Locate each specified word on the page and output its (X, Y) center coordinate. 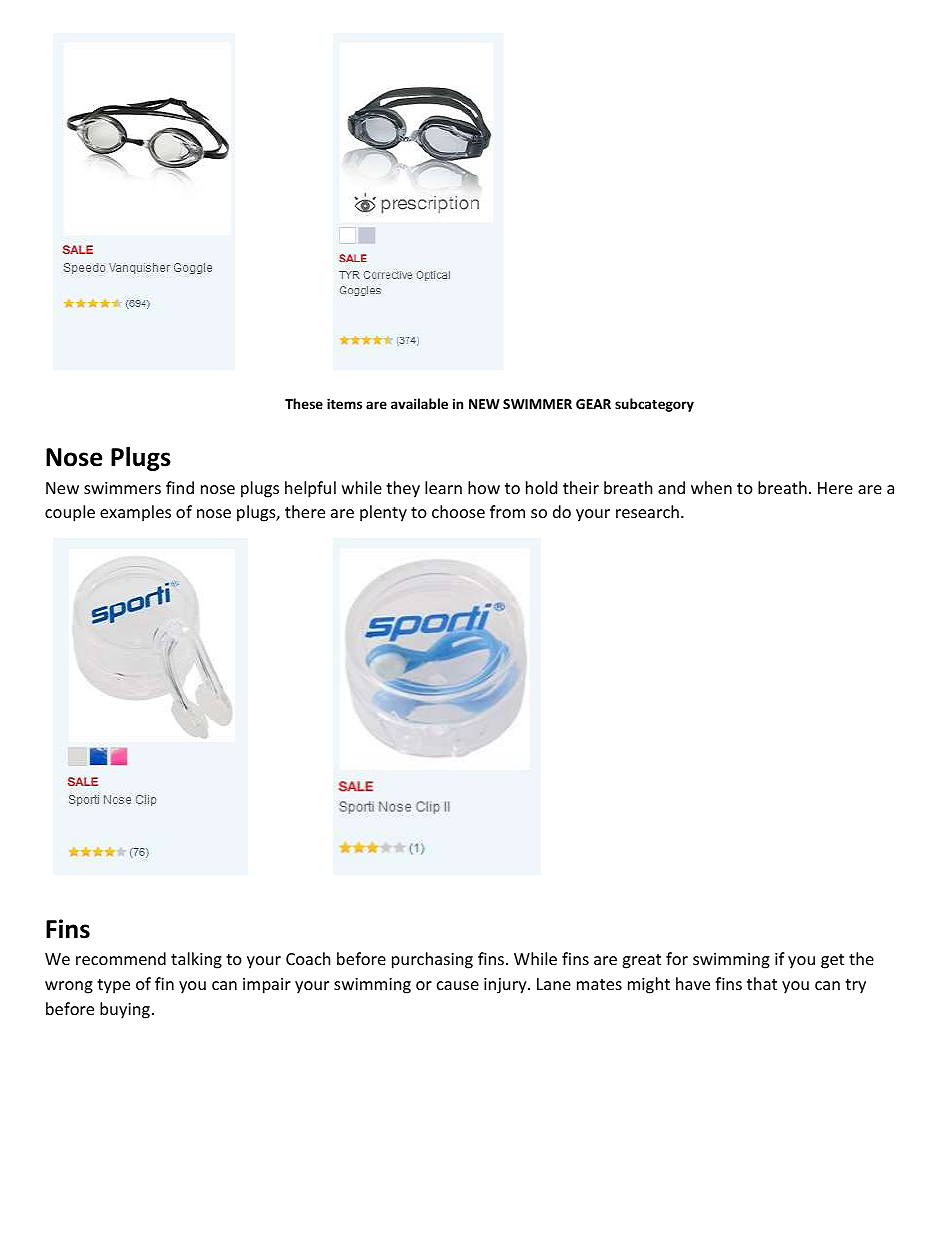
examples (135, 513)
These (304, 403)
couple (70, 513)
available (419, 403)
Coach (308, 958)
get (832, 961)
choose (458, 511)
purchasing (432, 960)
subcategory (654, 405)
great (641, 961)
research (647, 511)
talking (196, 960)
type (113, 986)
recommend (121, 958)
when (711, 487)
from (507, 511)
